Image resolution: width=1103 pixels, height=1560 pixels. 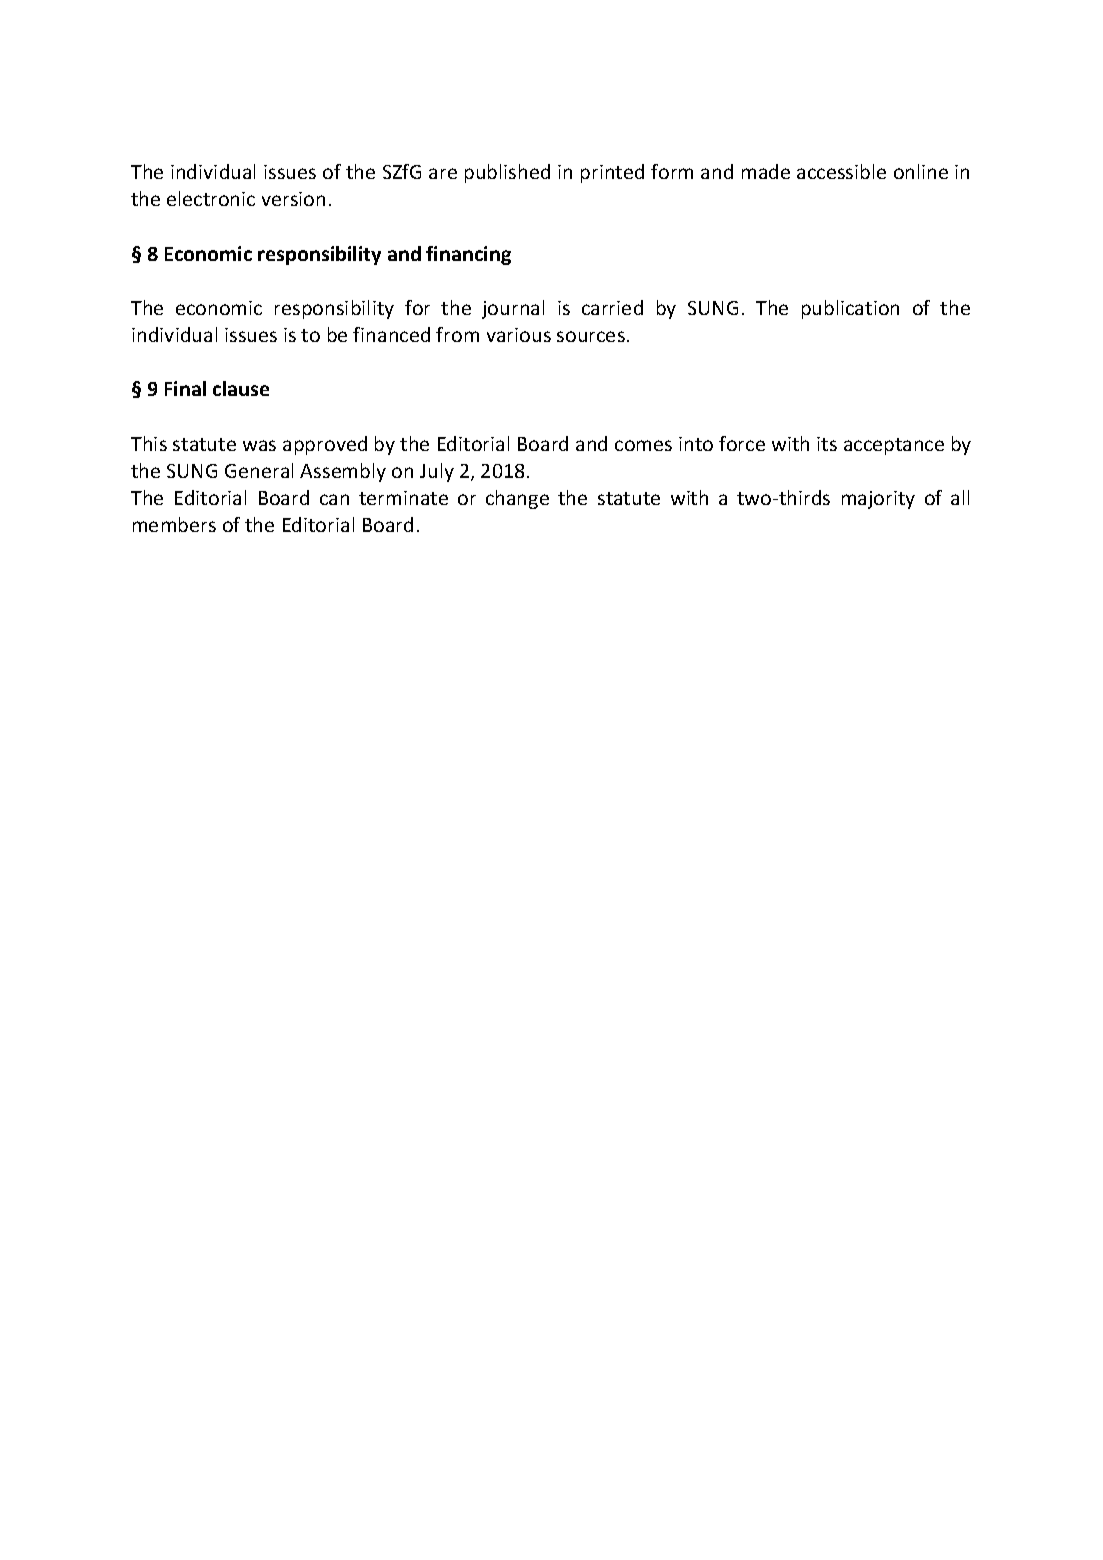 What do you see at coordinates (211, 198) in the screenshot?
I see `electronic` at bounding box center [211, 198].
